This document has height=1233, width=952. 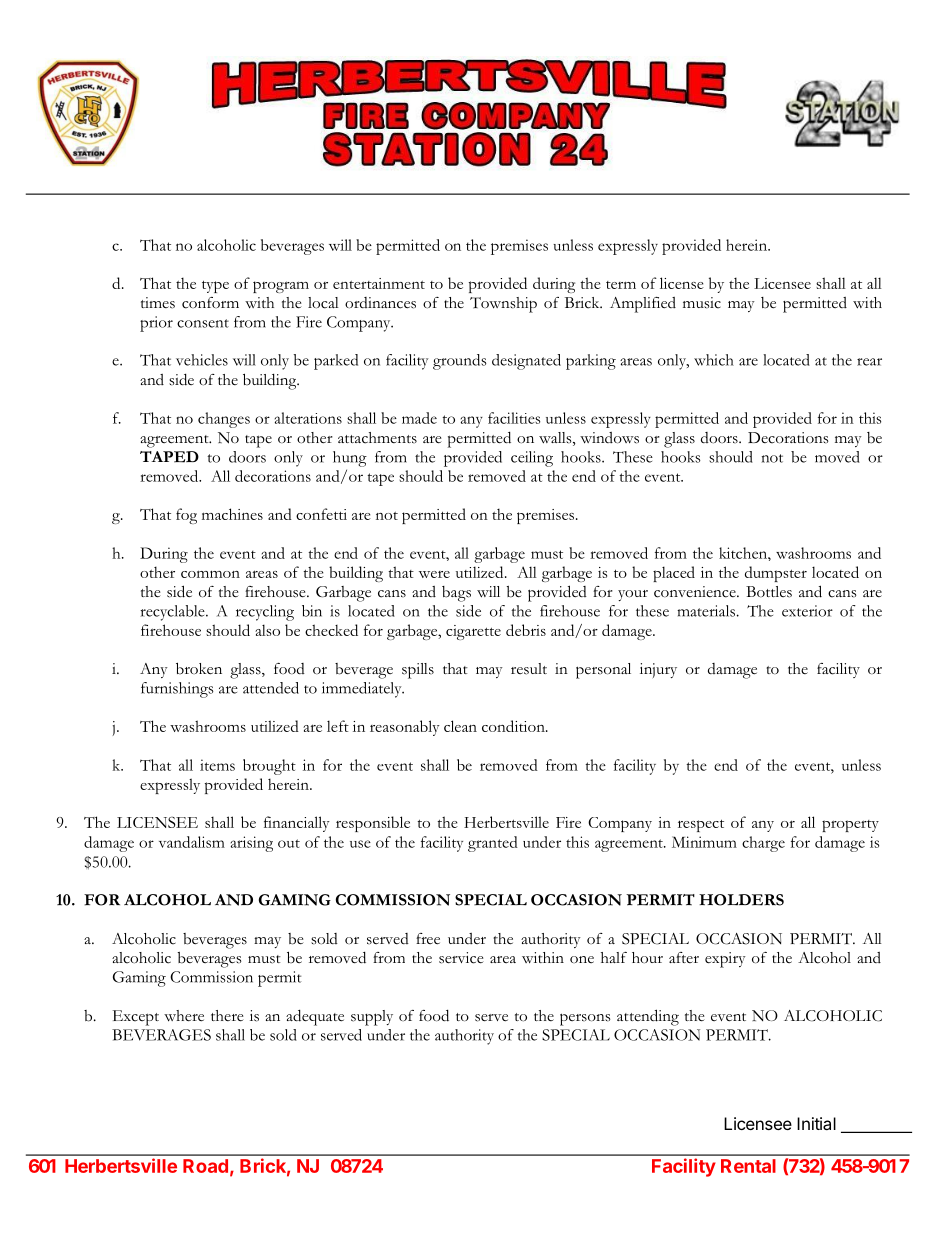 What do you see at coordinates (210, 303) in the document?
I see `conform` at bounding box center [210, 303].
